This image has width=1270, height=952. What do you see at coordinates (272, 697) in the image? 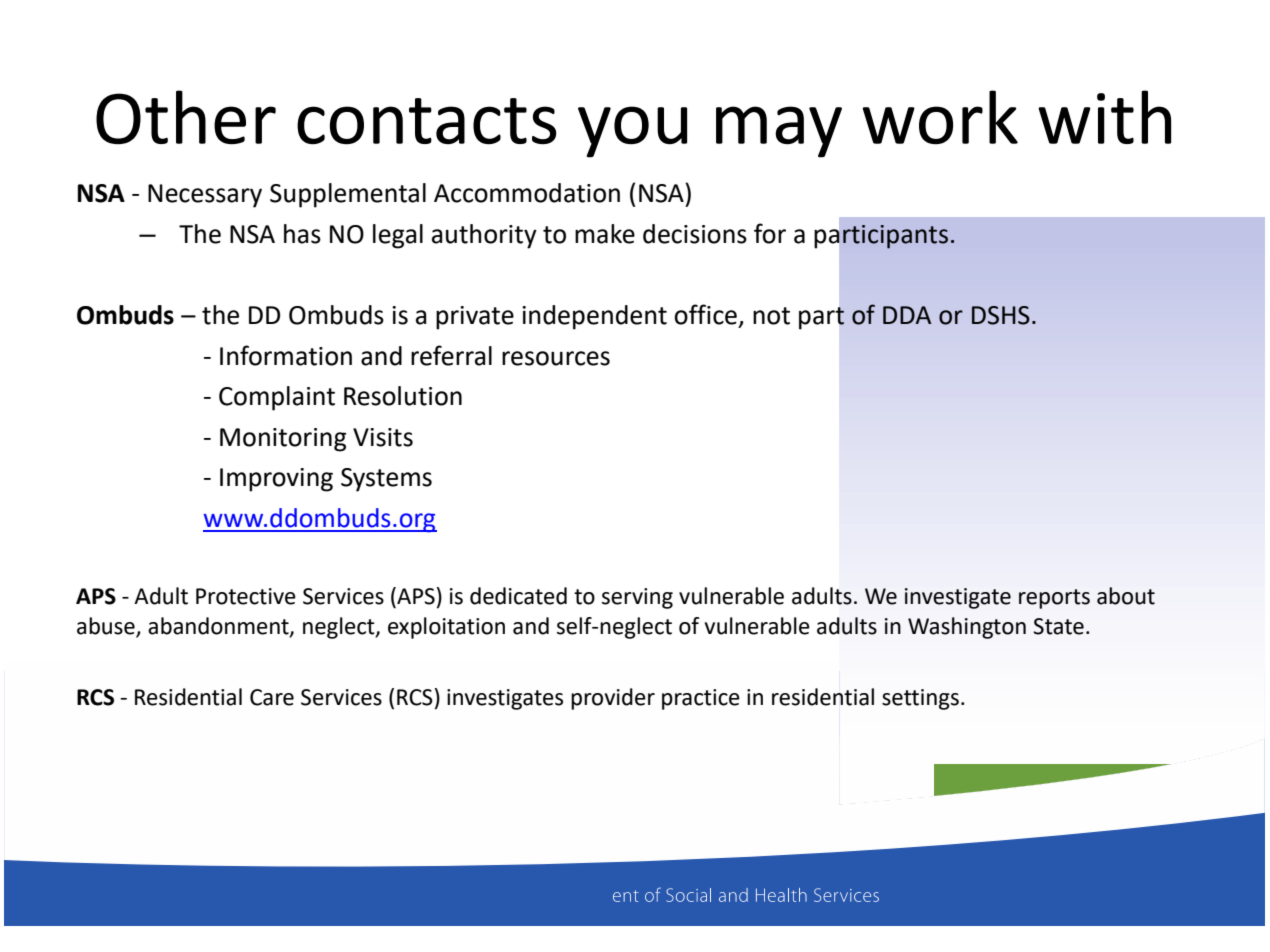
I see `Care` at bounding box center [272, 697].
